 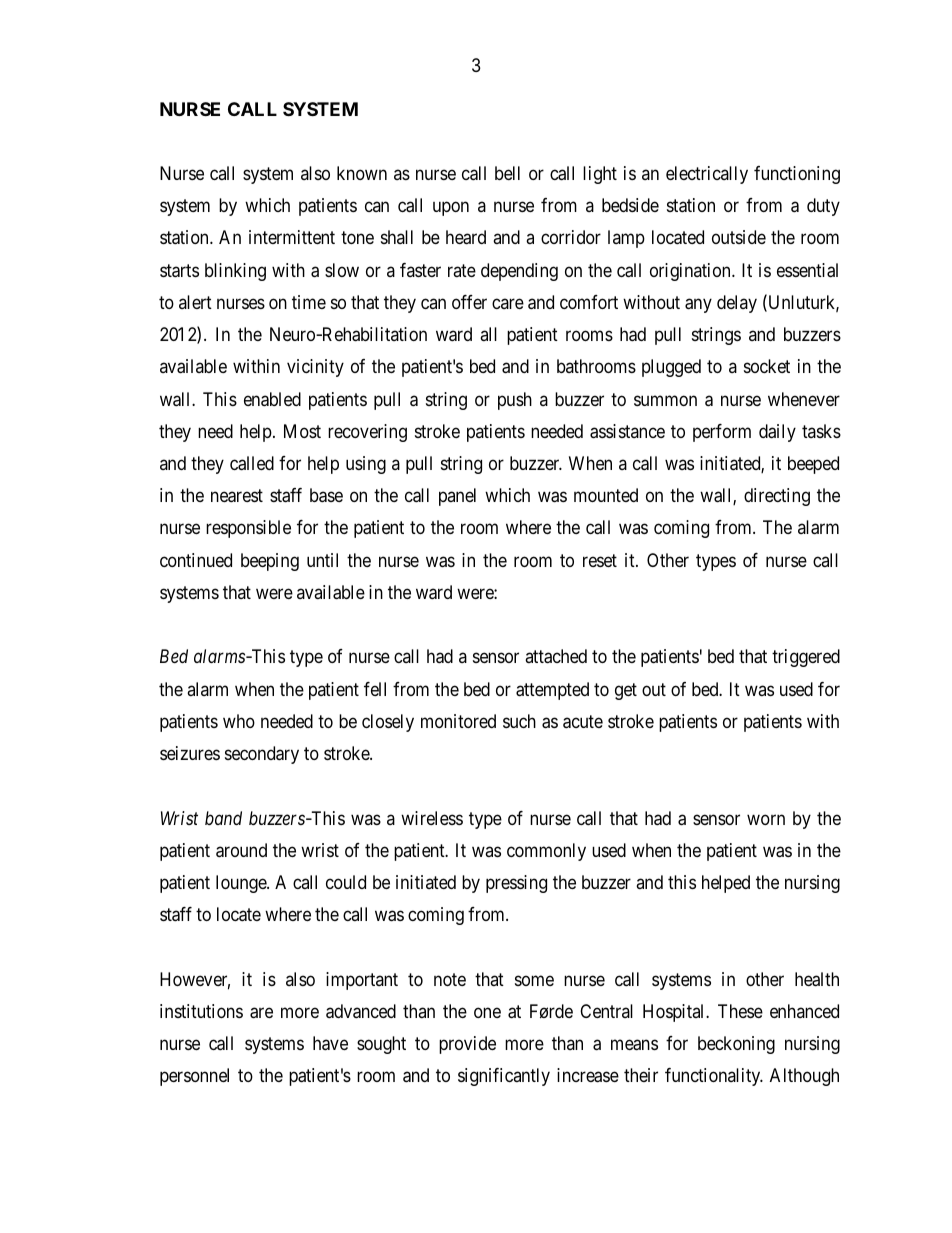 What do you see at coordinates (272, 399) in the document?
I see `enabled` at bounding box center [272, 399].
